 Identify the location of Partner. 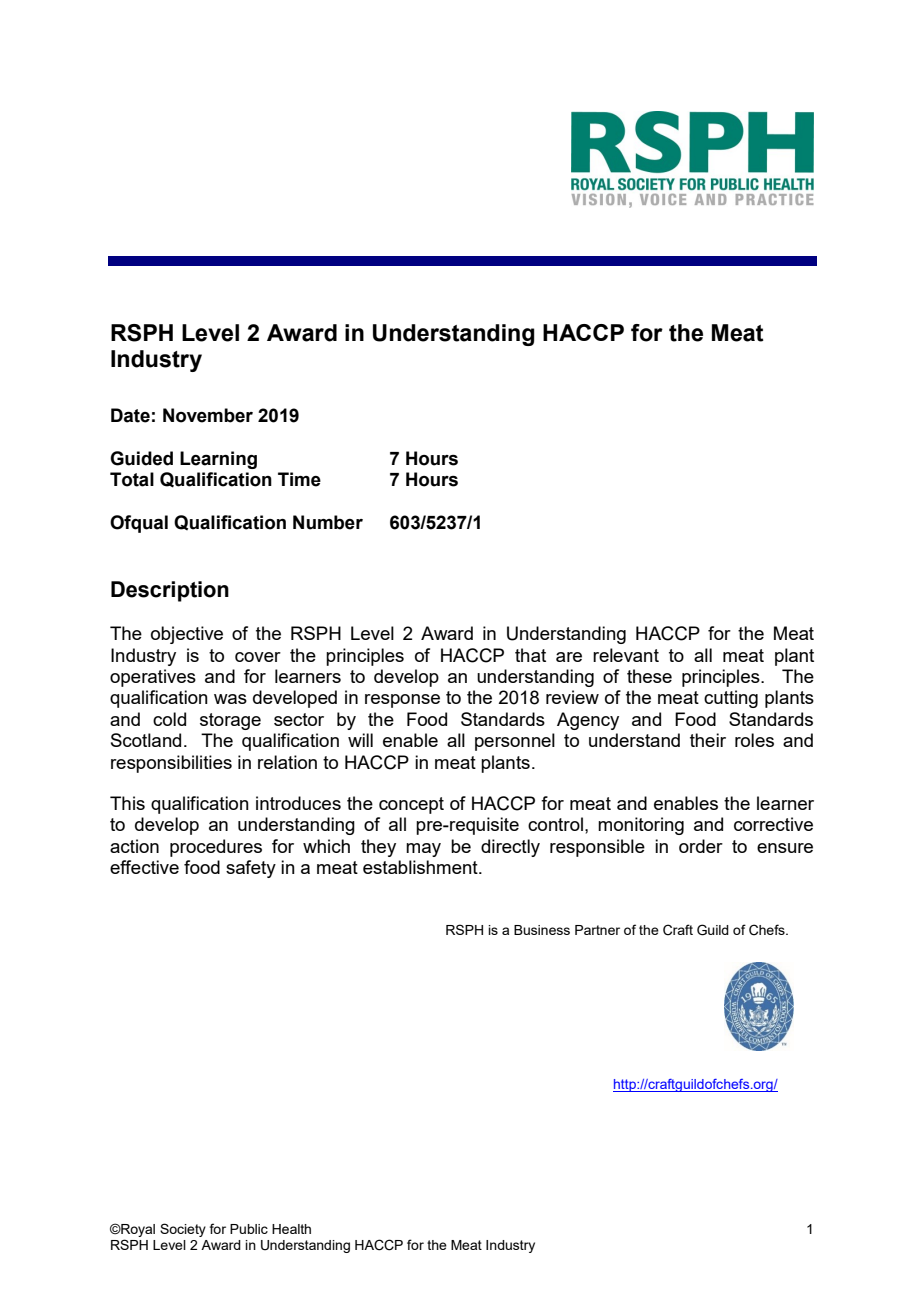
(597, 930).
